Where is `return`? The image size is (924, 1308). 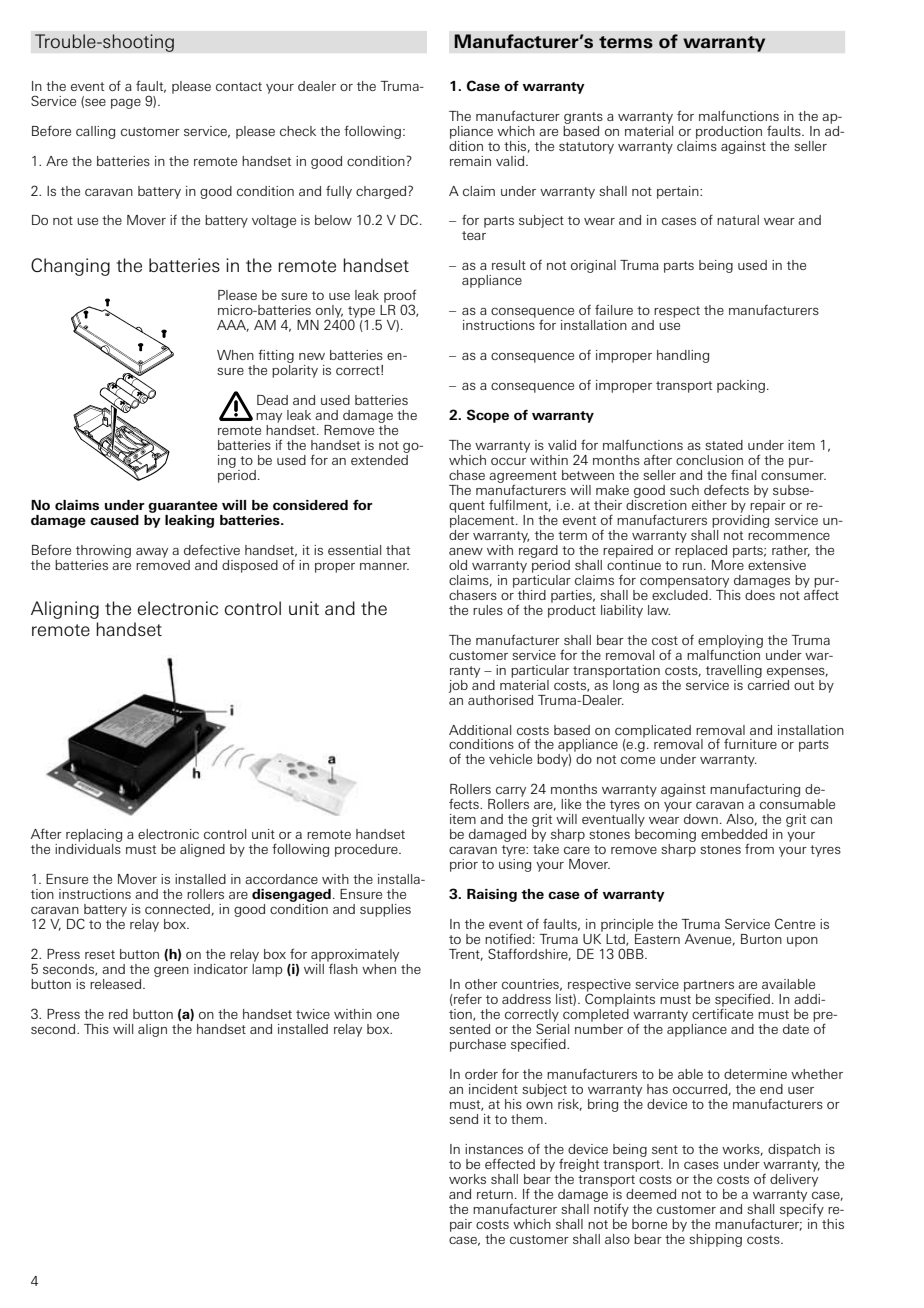
return is located at coordinates (495, 1194).
